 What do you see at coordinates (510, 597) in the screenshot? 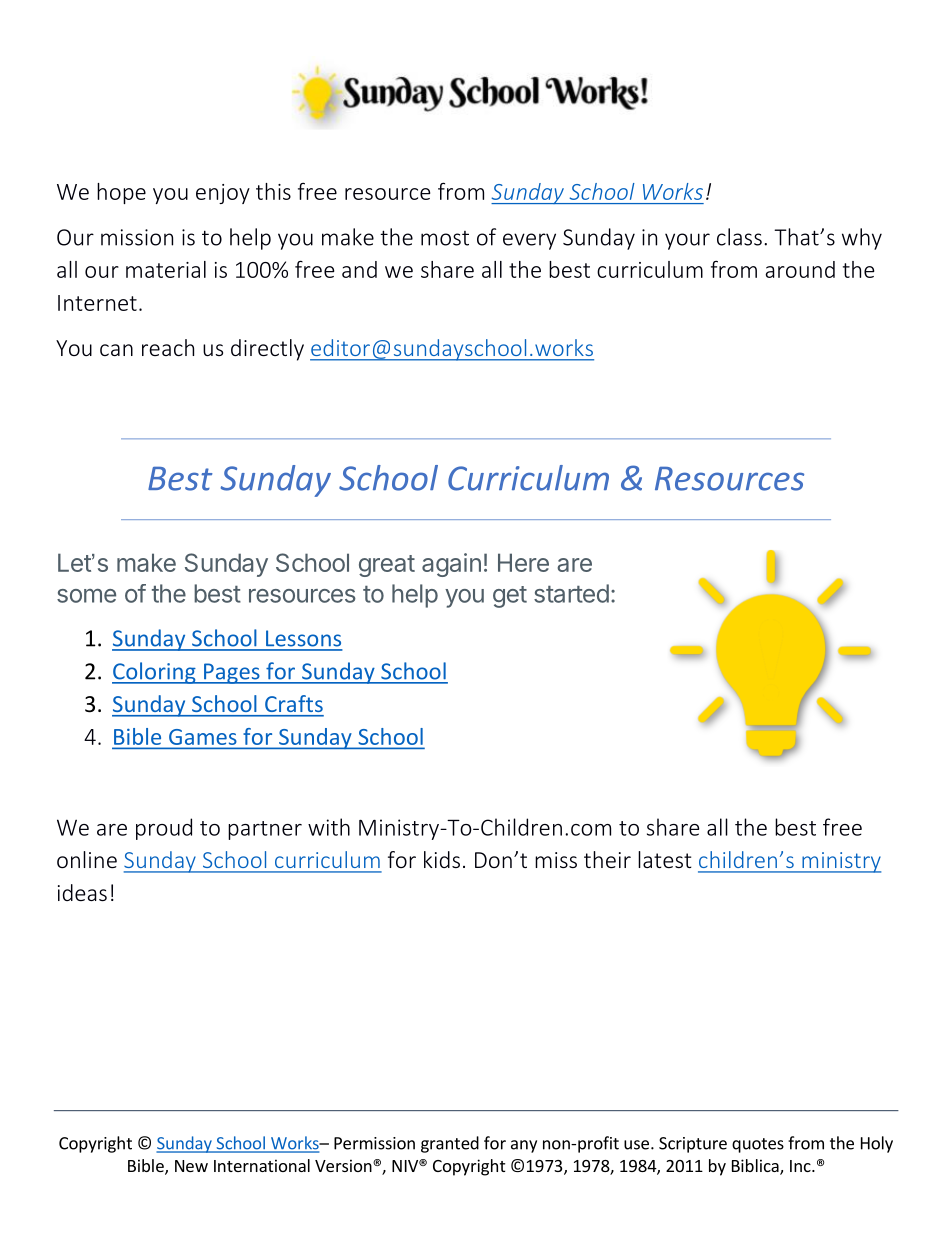
I see `get` at bounding box center [510, 597].
